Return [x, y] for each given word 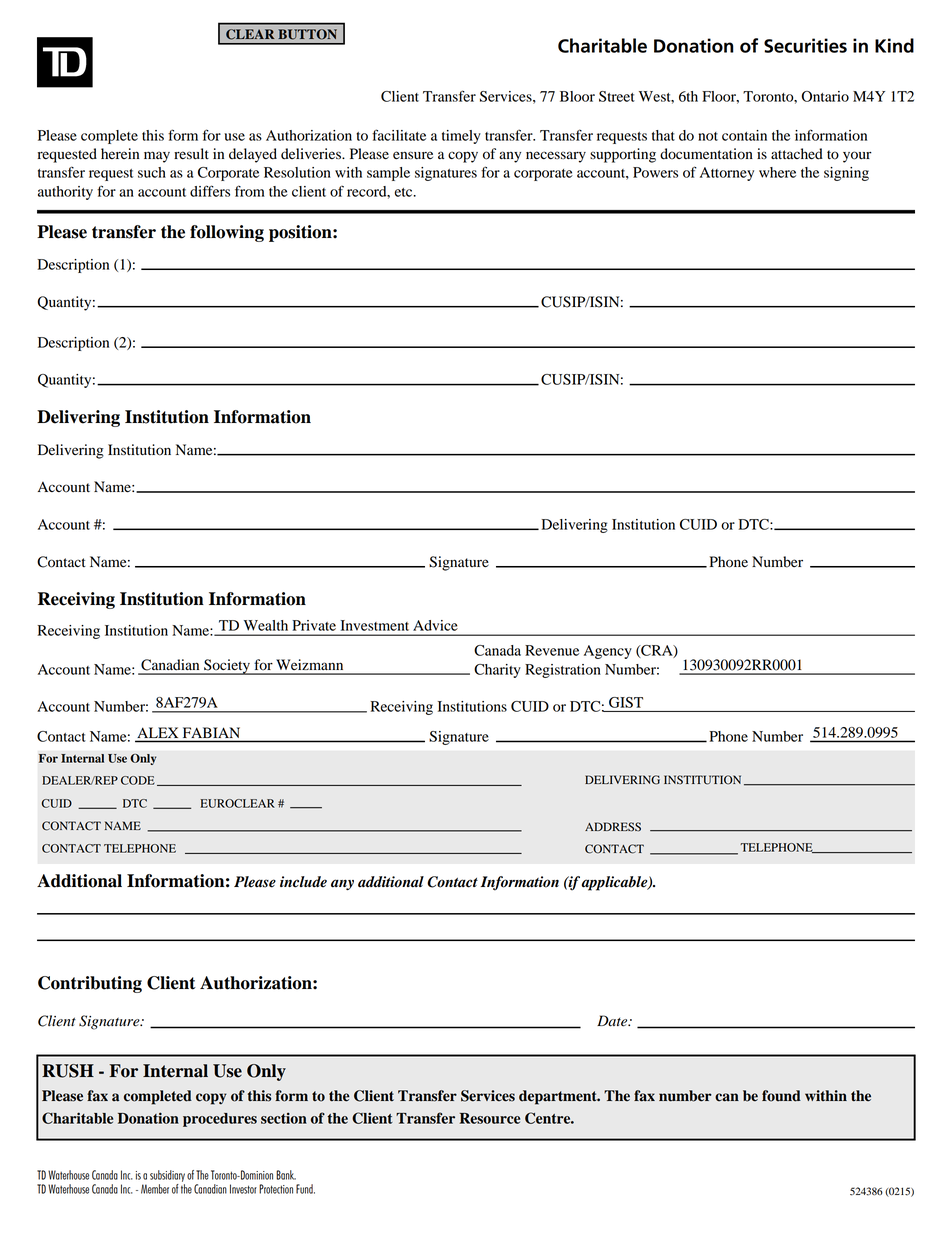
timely [461, 137]
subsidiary [167, 1176]
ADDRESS [613, 827]
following [227, 233]
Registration [563, 671]
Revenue [552, 650]
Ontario [825, 96]
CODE [138, 780]
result [191, 154]
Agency [608, 652]
